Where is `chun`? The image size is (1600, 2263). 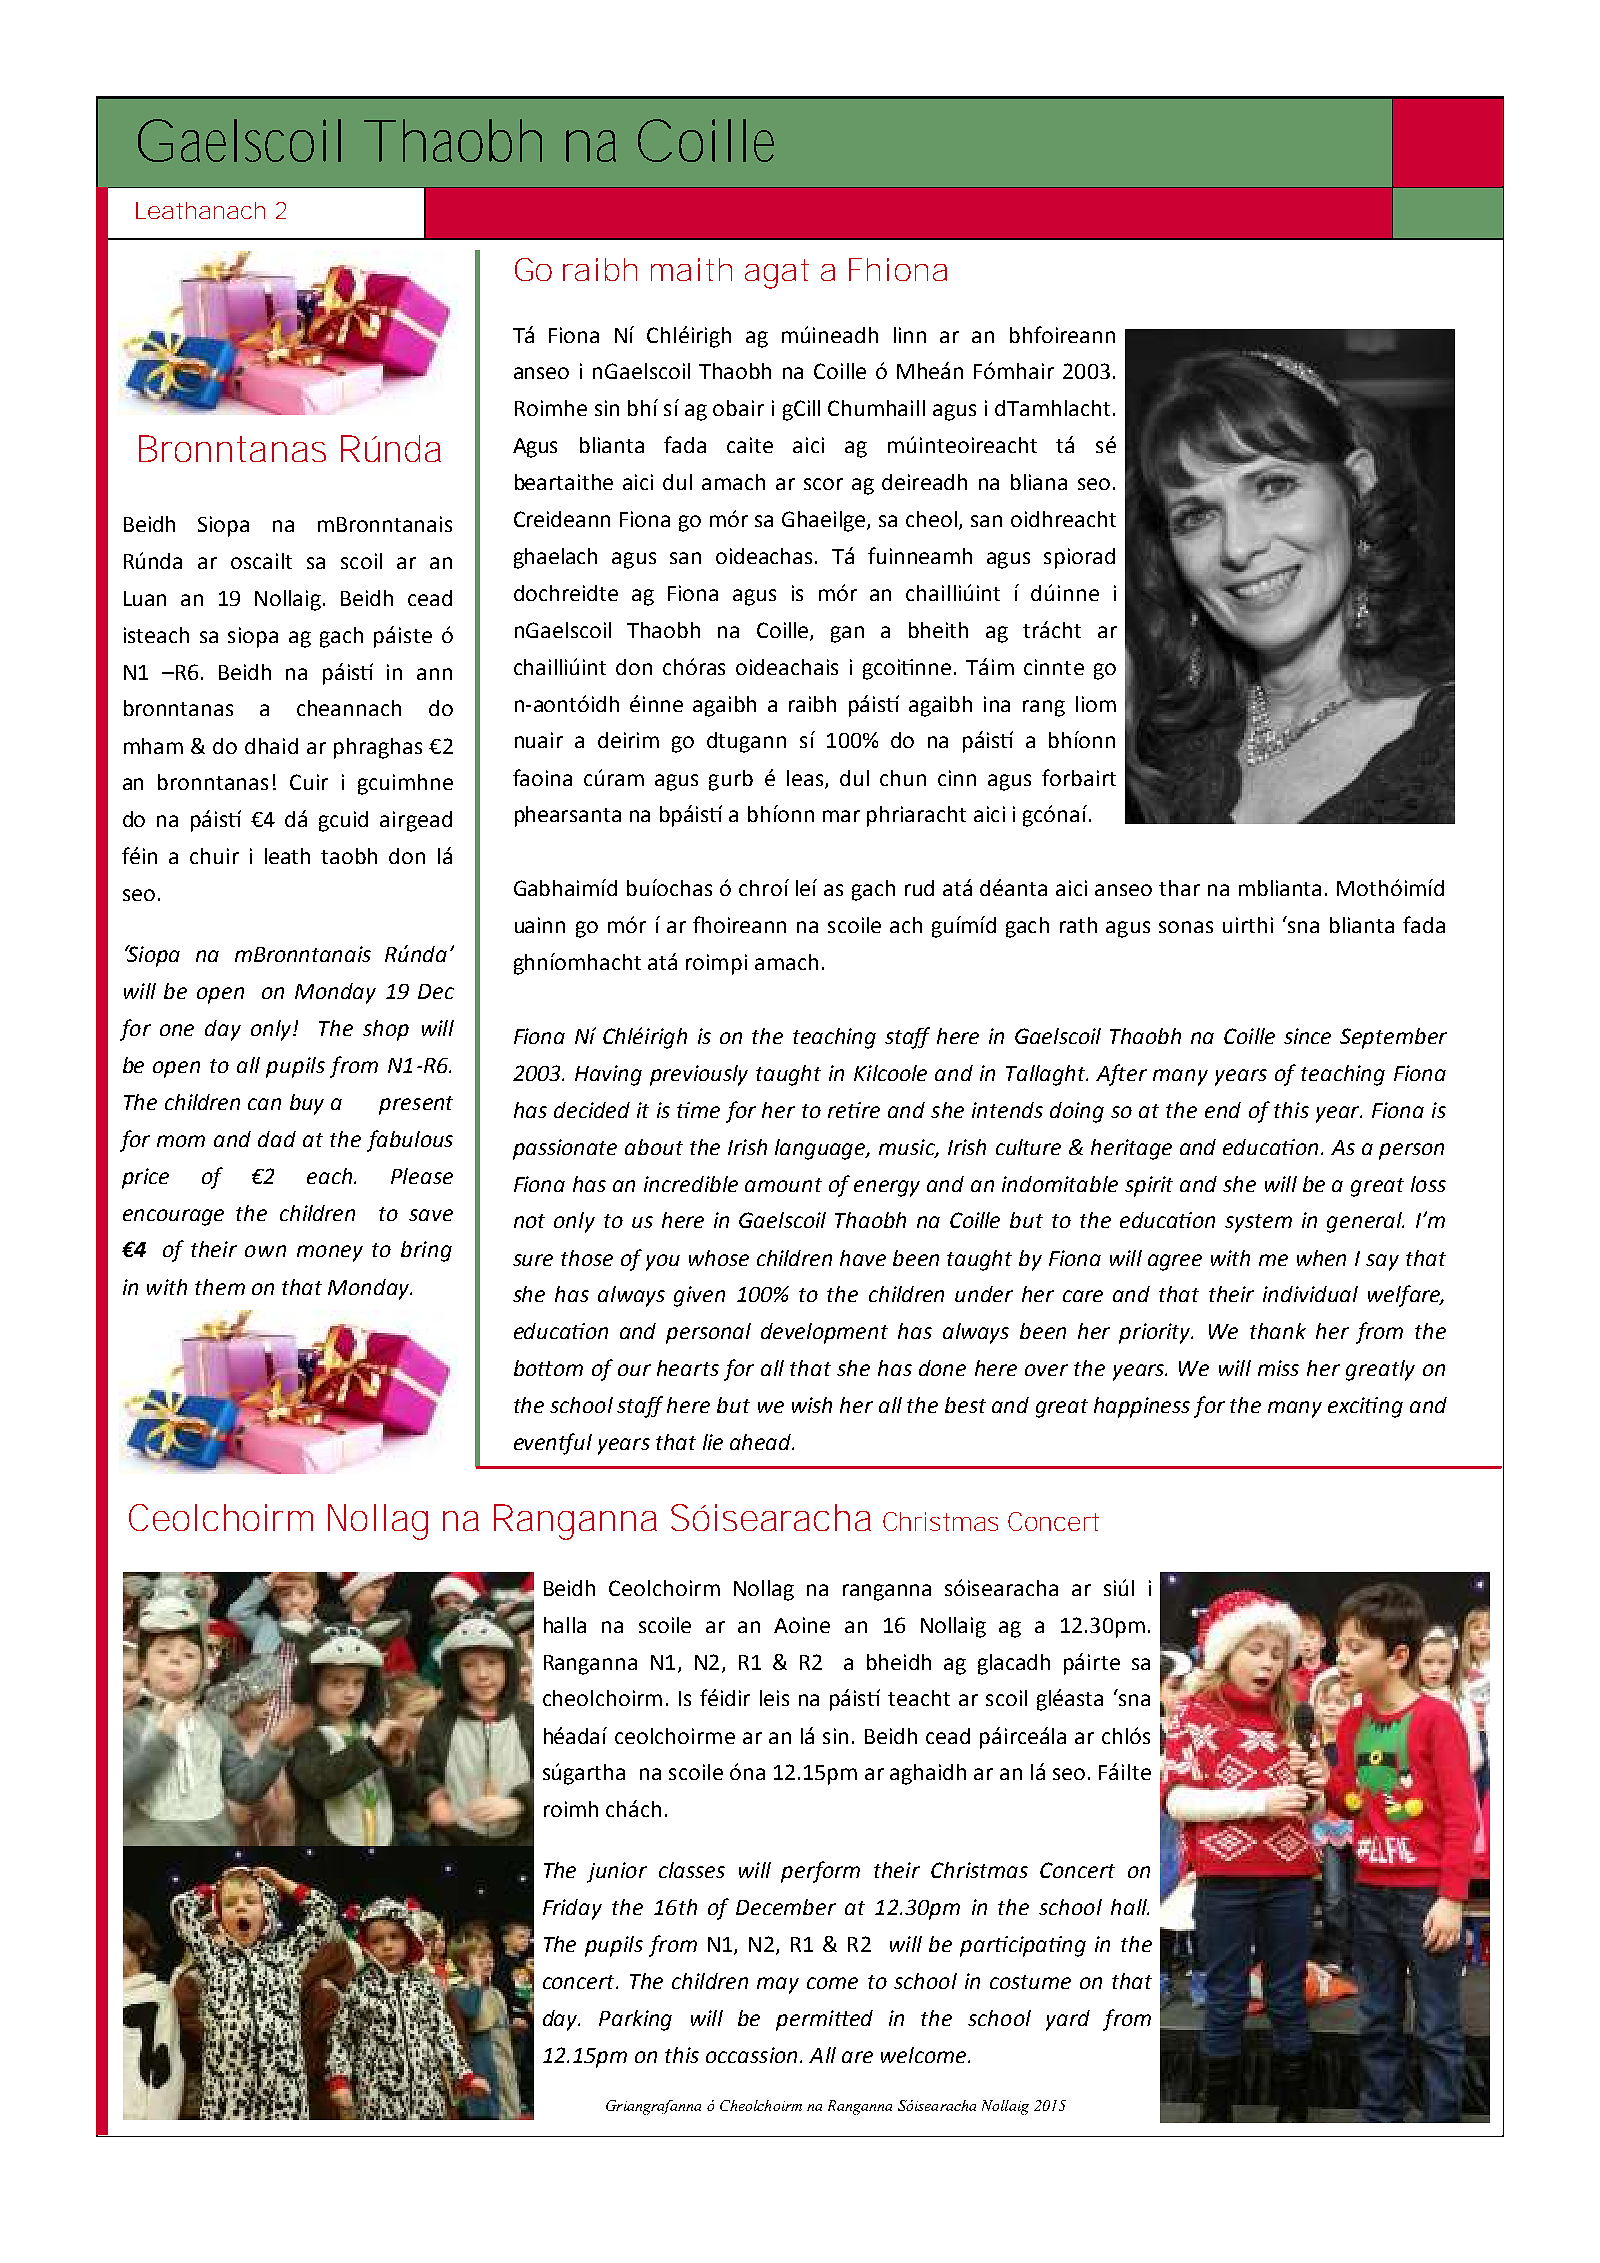
chun is located at coordinates (903, 778).
